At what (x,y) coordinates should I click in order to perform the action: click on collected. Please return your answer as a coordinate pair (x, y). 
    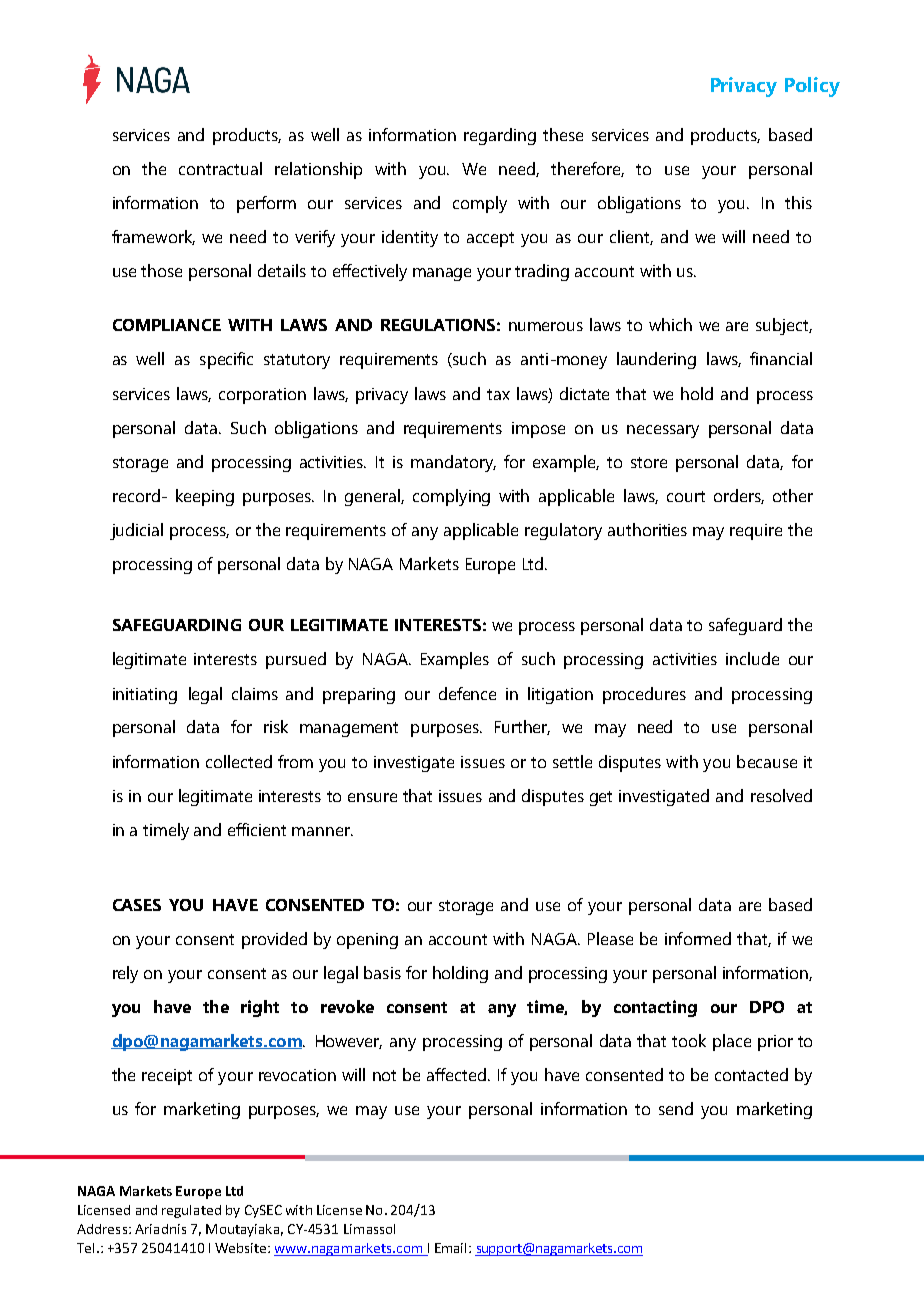
    Looking at the image, I should click on (239, 761).
